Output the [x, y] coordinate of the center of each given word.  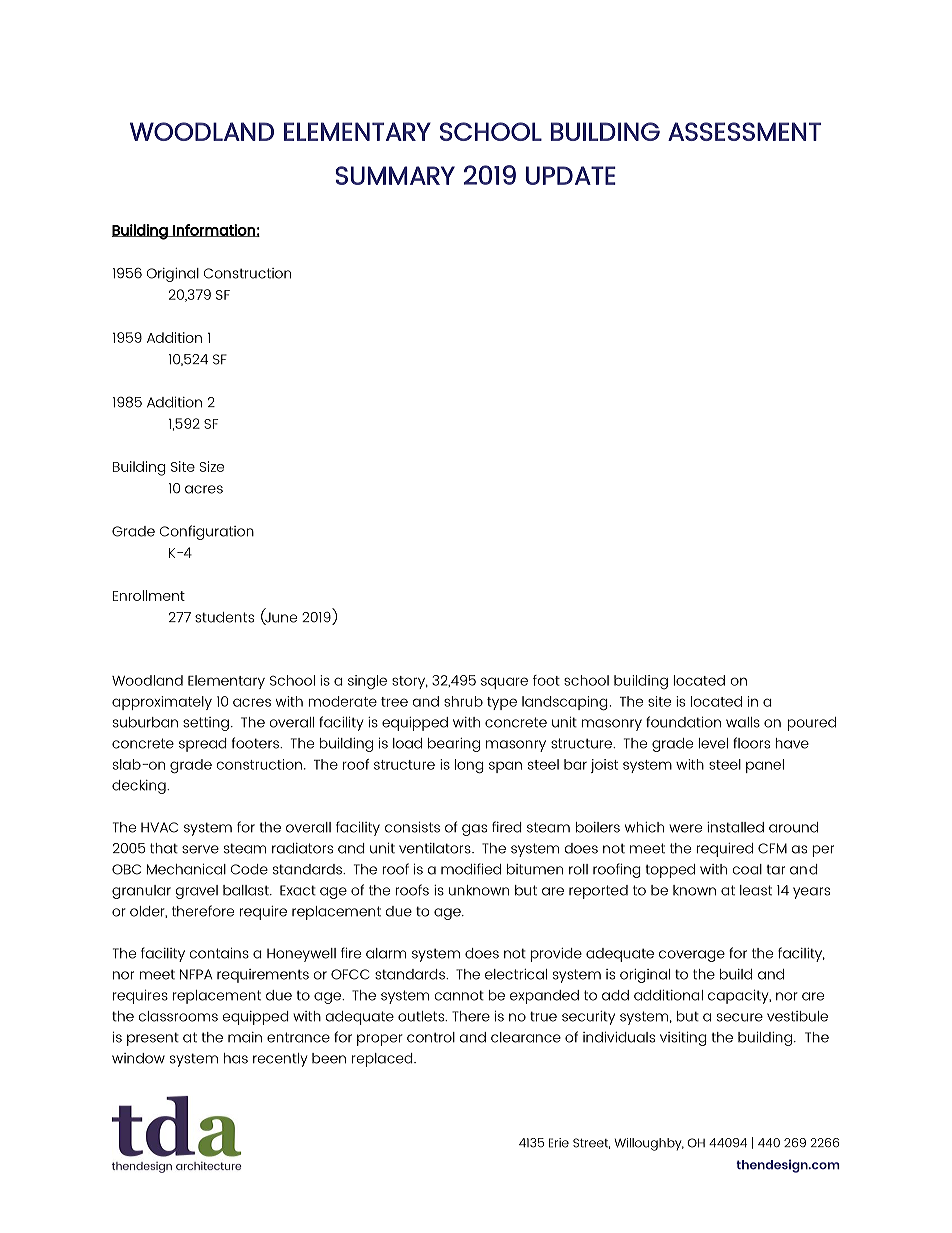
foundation [683, 722]
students [224, 617]
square [504, 683]
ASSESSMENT [744, 131]
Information [214, 230]
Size [212, 466]
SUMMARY [395, 175]
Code [249, 869]
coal [747, 869]
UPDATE [571, 175]
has [236, 1058]
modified [471, 869]
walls [743, 722]
